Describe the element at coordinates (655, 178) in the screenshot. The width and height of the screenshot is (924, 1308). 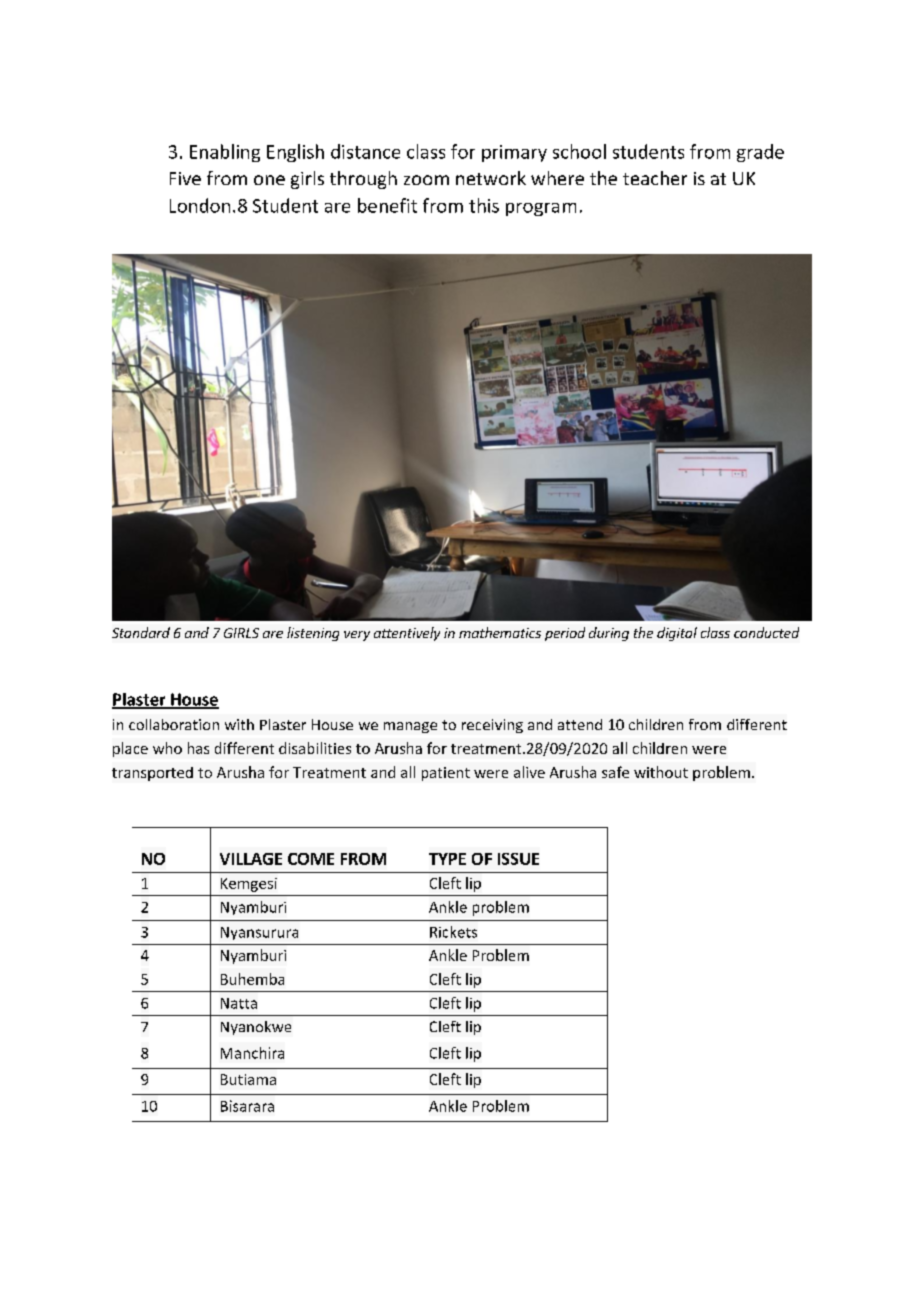
I see `teacher` at that location.
